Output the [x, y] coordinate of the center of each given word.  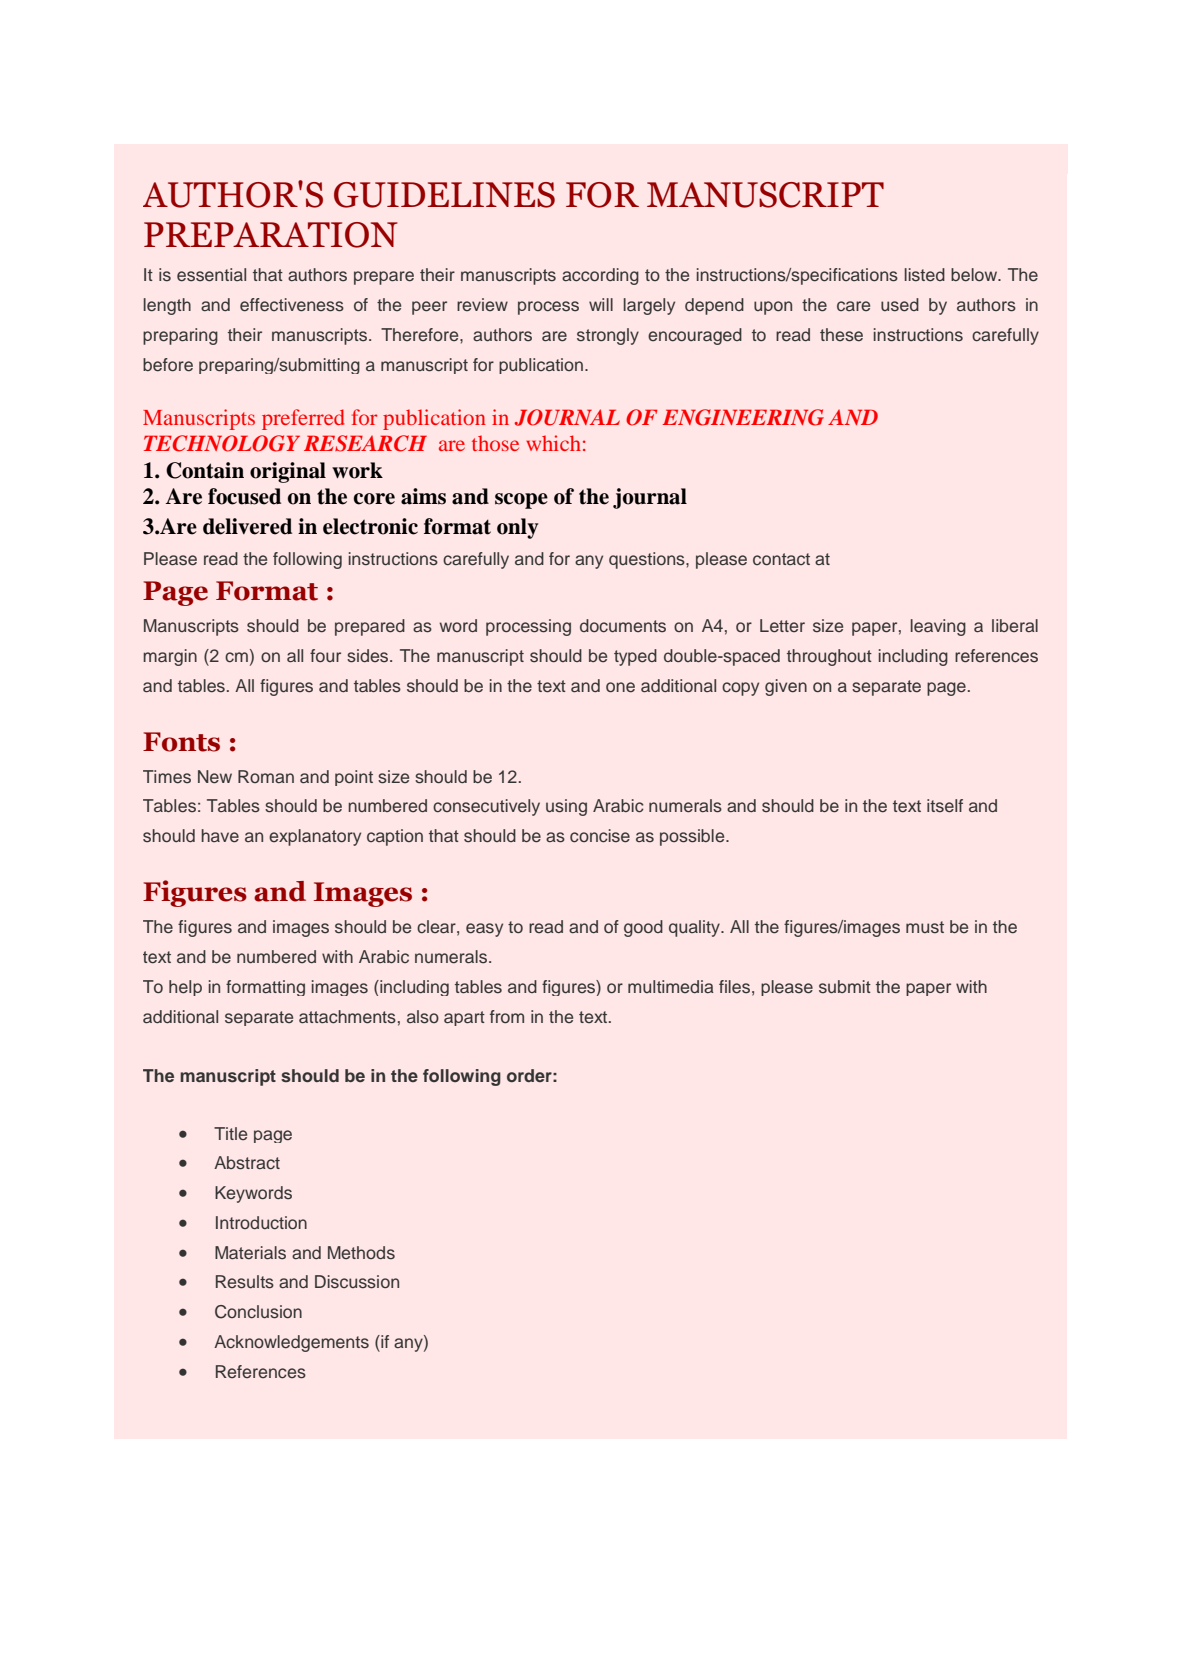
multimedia [671, 986]
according [600, 276]
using [566, 807]
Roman [266, 776]
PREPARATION [271, 235]
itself [945, 806]
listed [925, 275]
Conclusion [258, 1312]
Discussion [357, 1282]
